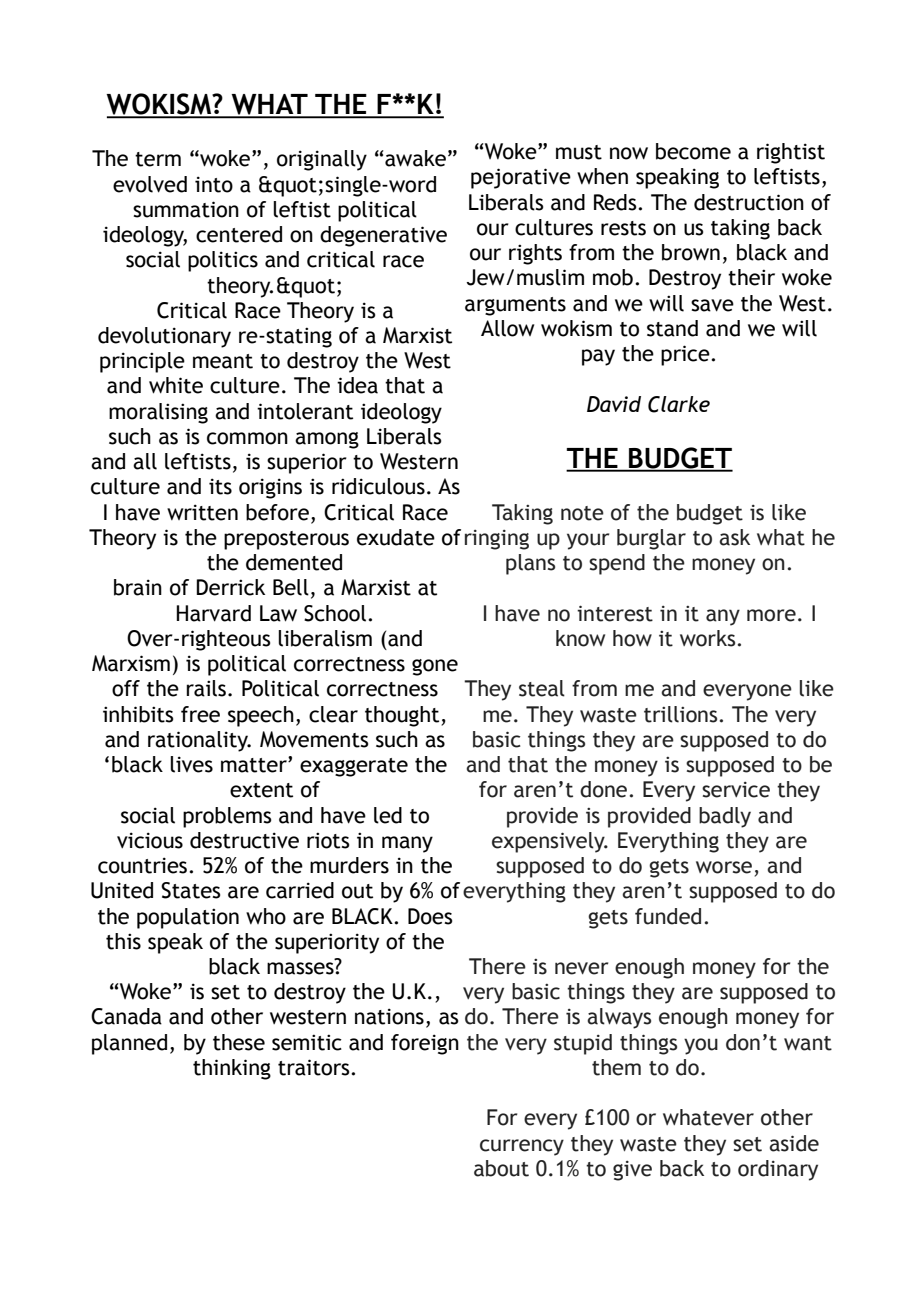  I want to click on thinking, so click(232, 1069).
